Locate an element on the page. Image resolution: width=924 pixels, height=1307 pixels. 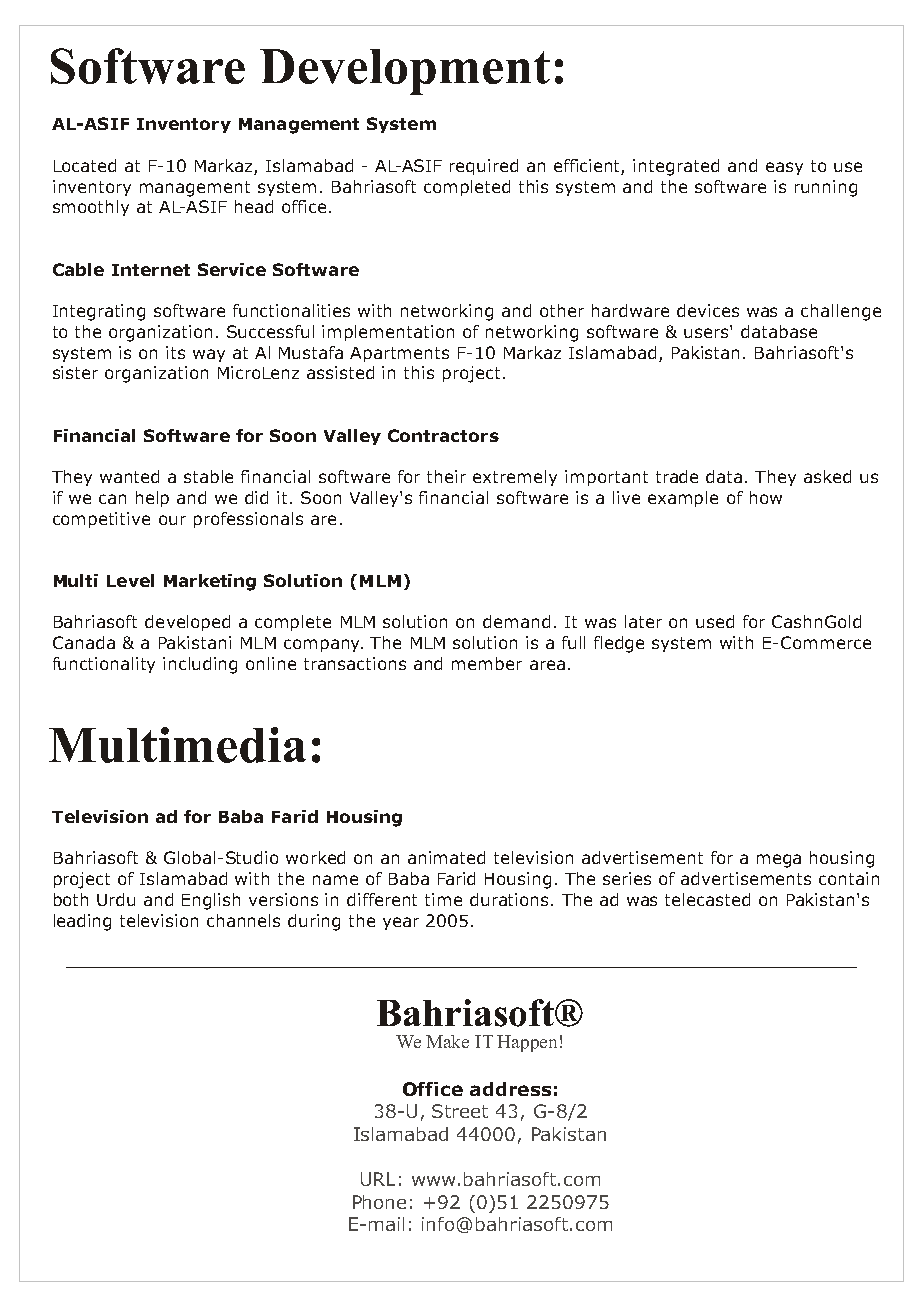
used is located at coordinates (715, 621).
